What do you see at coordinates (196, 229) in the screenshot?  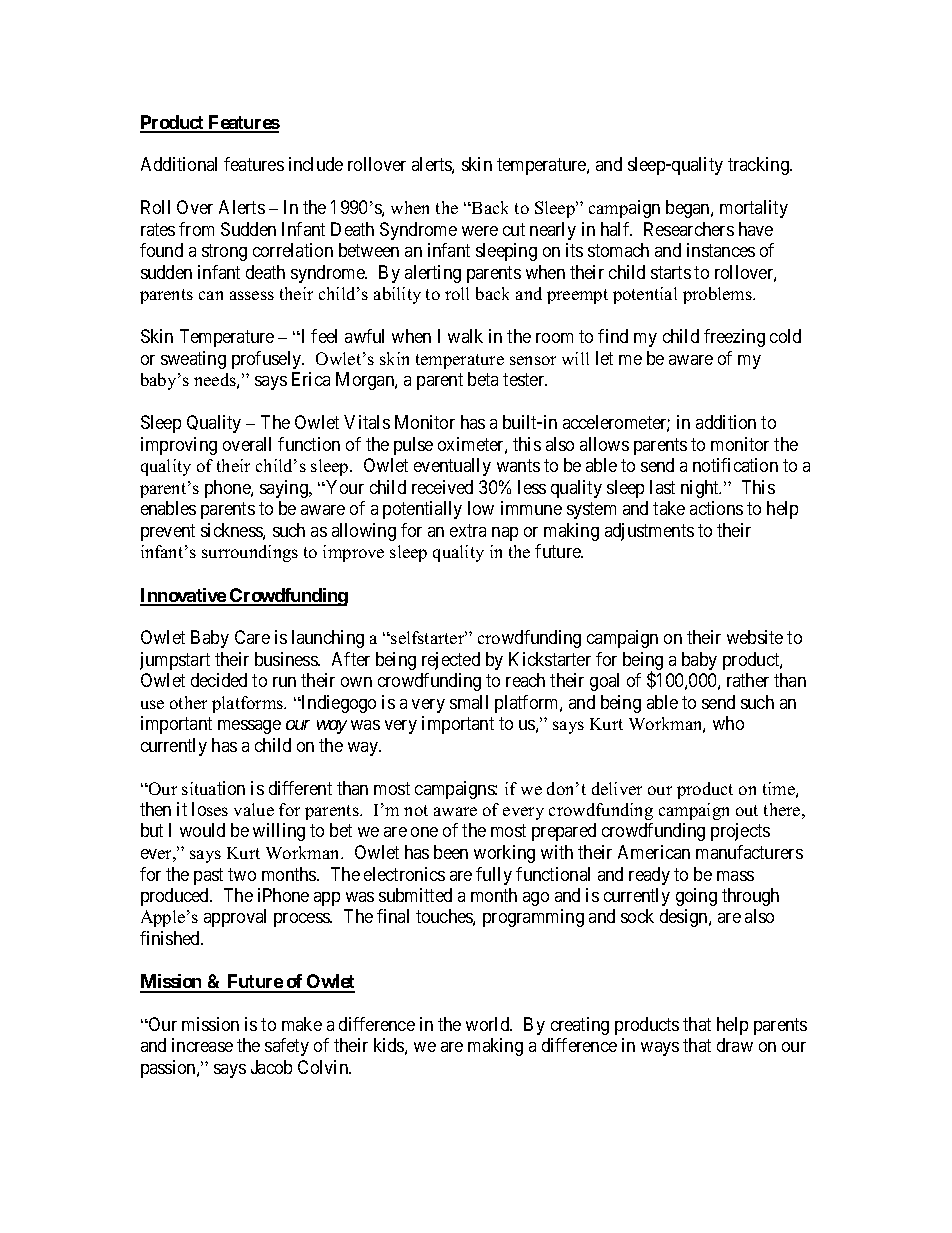 I see `from` at bounding box center [196, 229].
